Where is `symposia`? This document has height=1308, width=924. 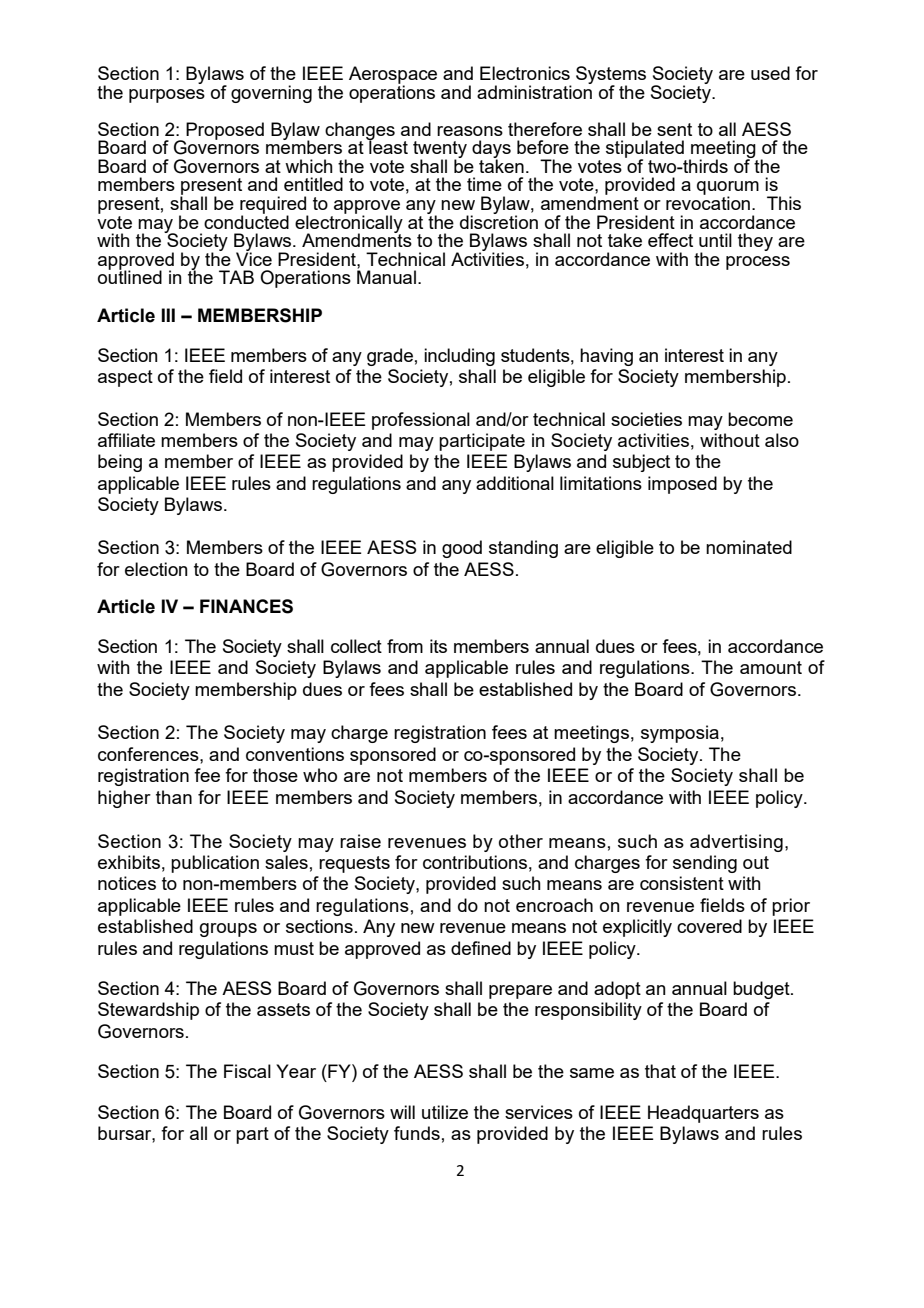
symposia is located at coordinates (680, 734).
